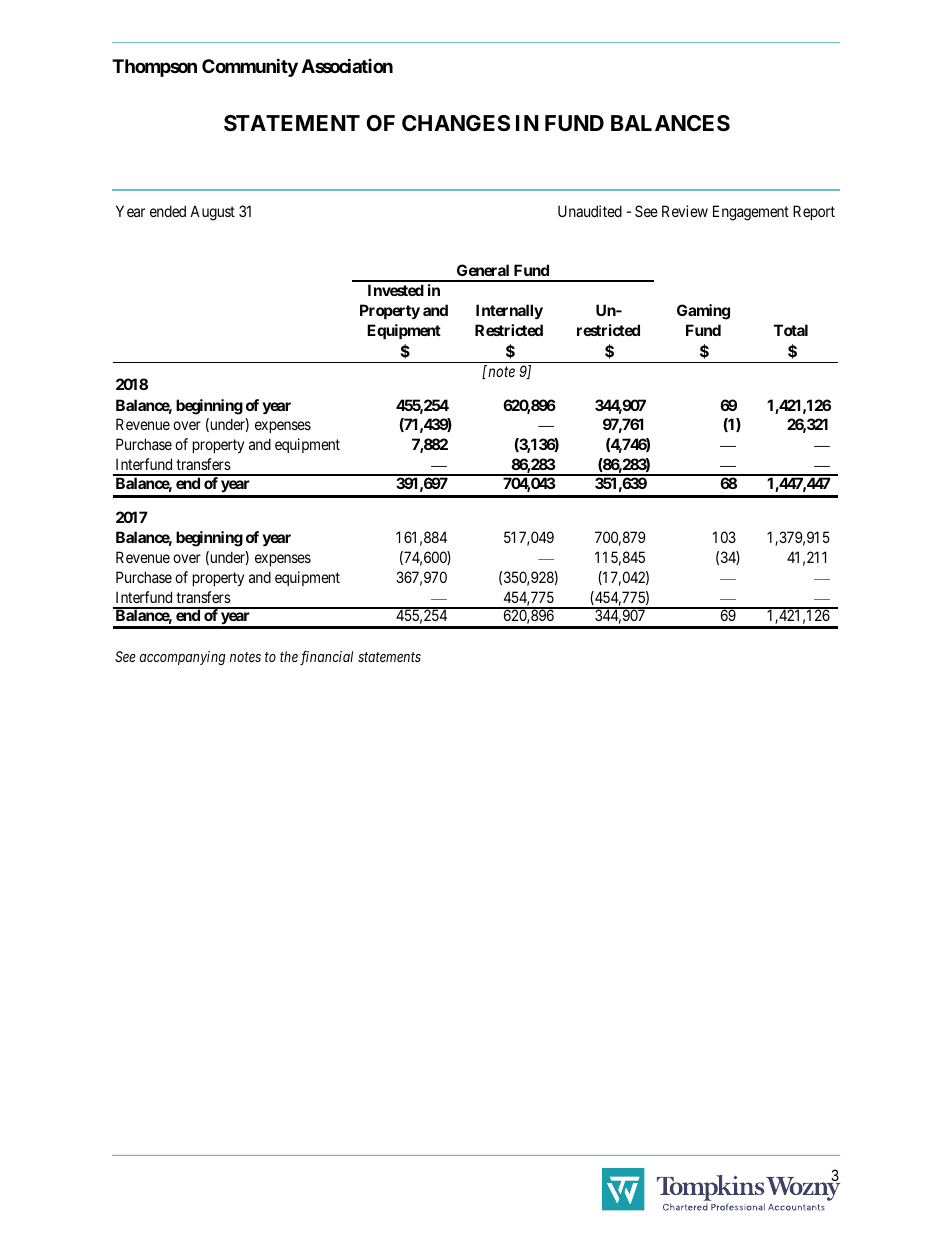 Image resolution: width=952 pixels, height=1233 pixels. I want to click on accompanying, so click(183, 658).
